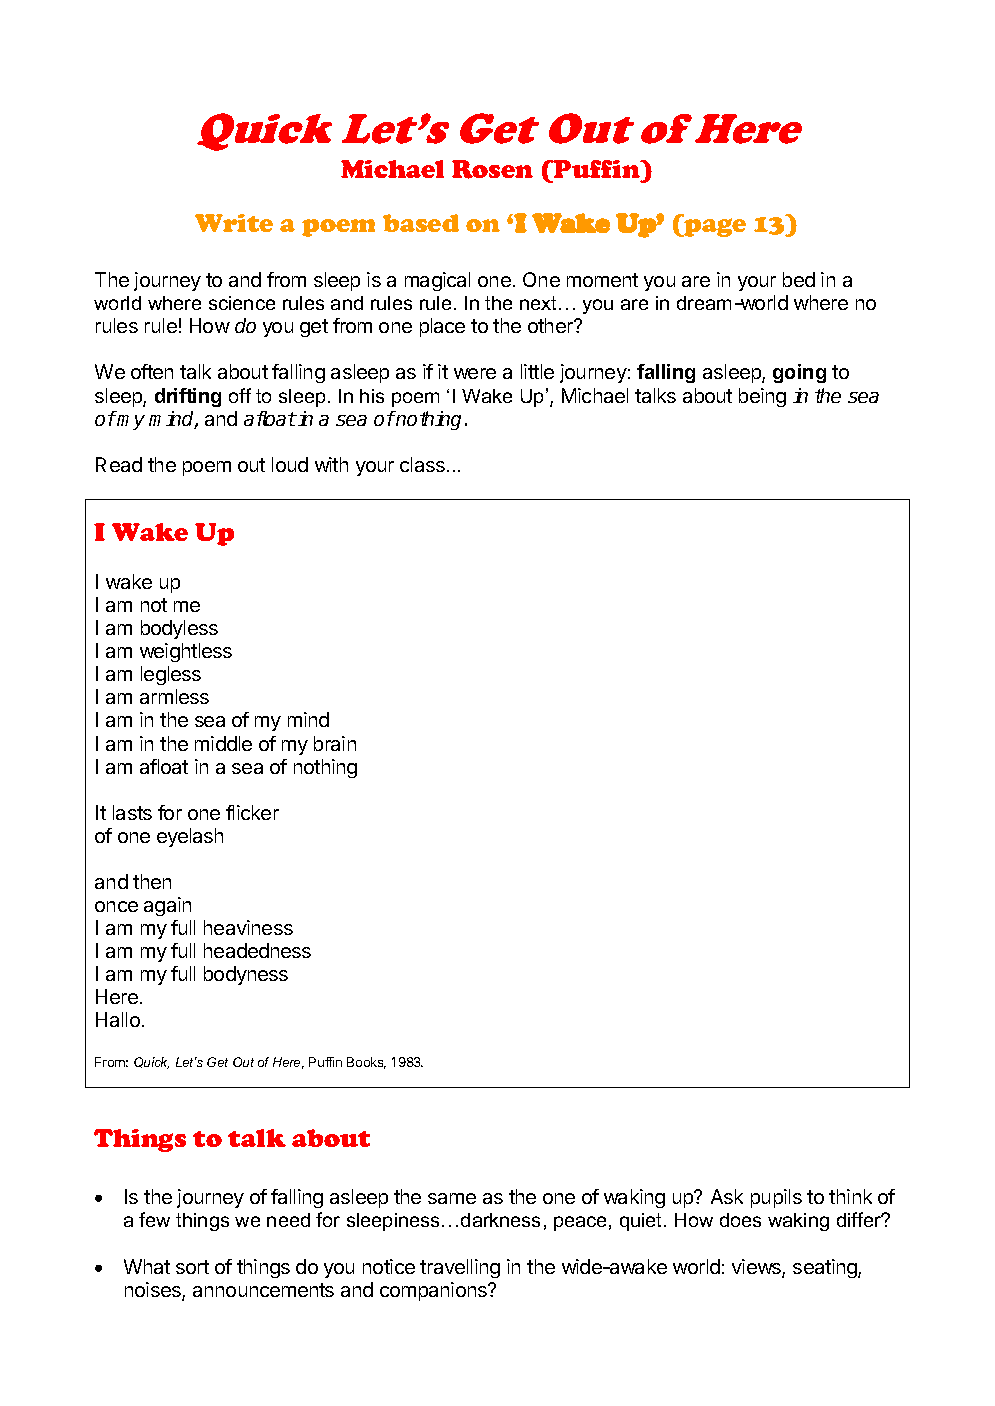 The image size is (995, 1406). I want to click on brain, so click(335, 743).
